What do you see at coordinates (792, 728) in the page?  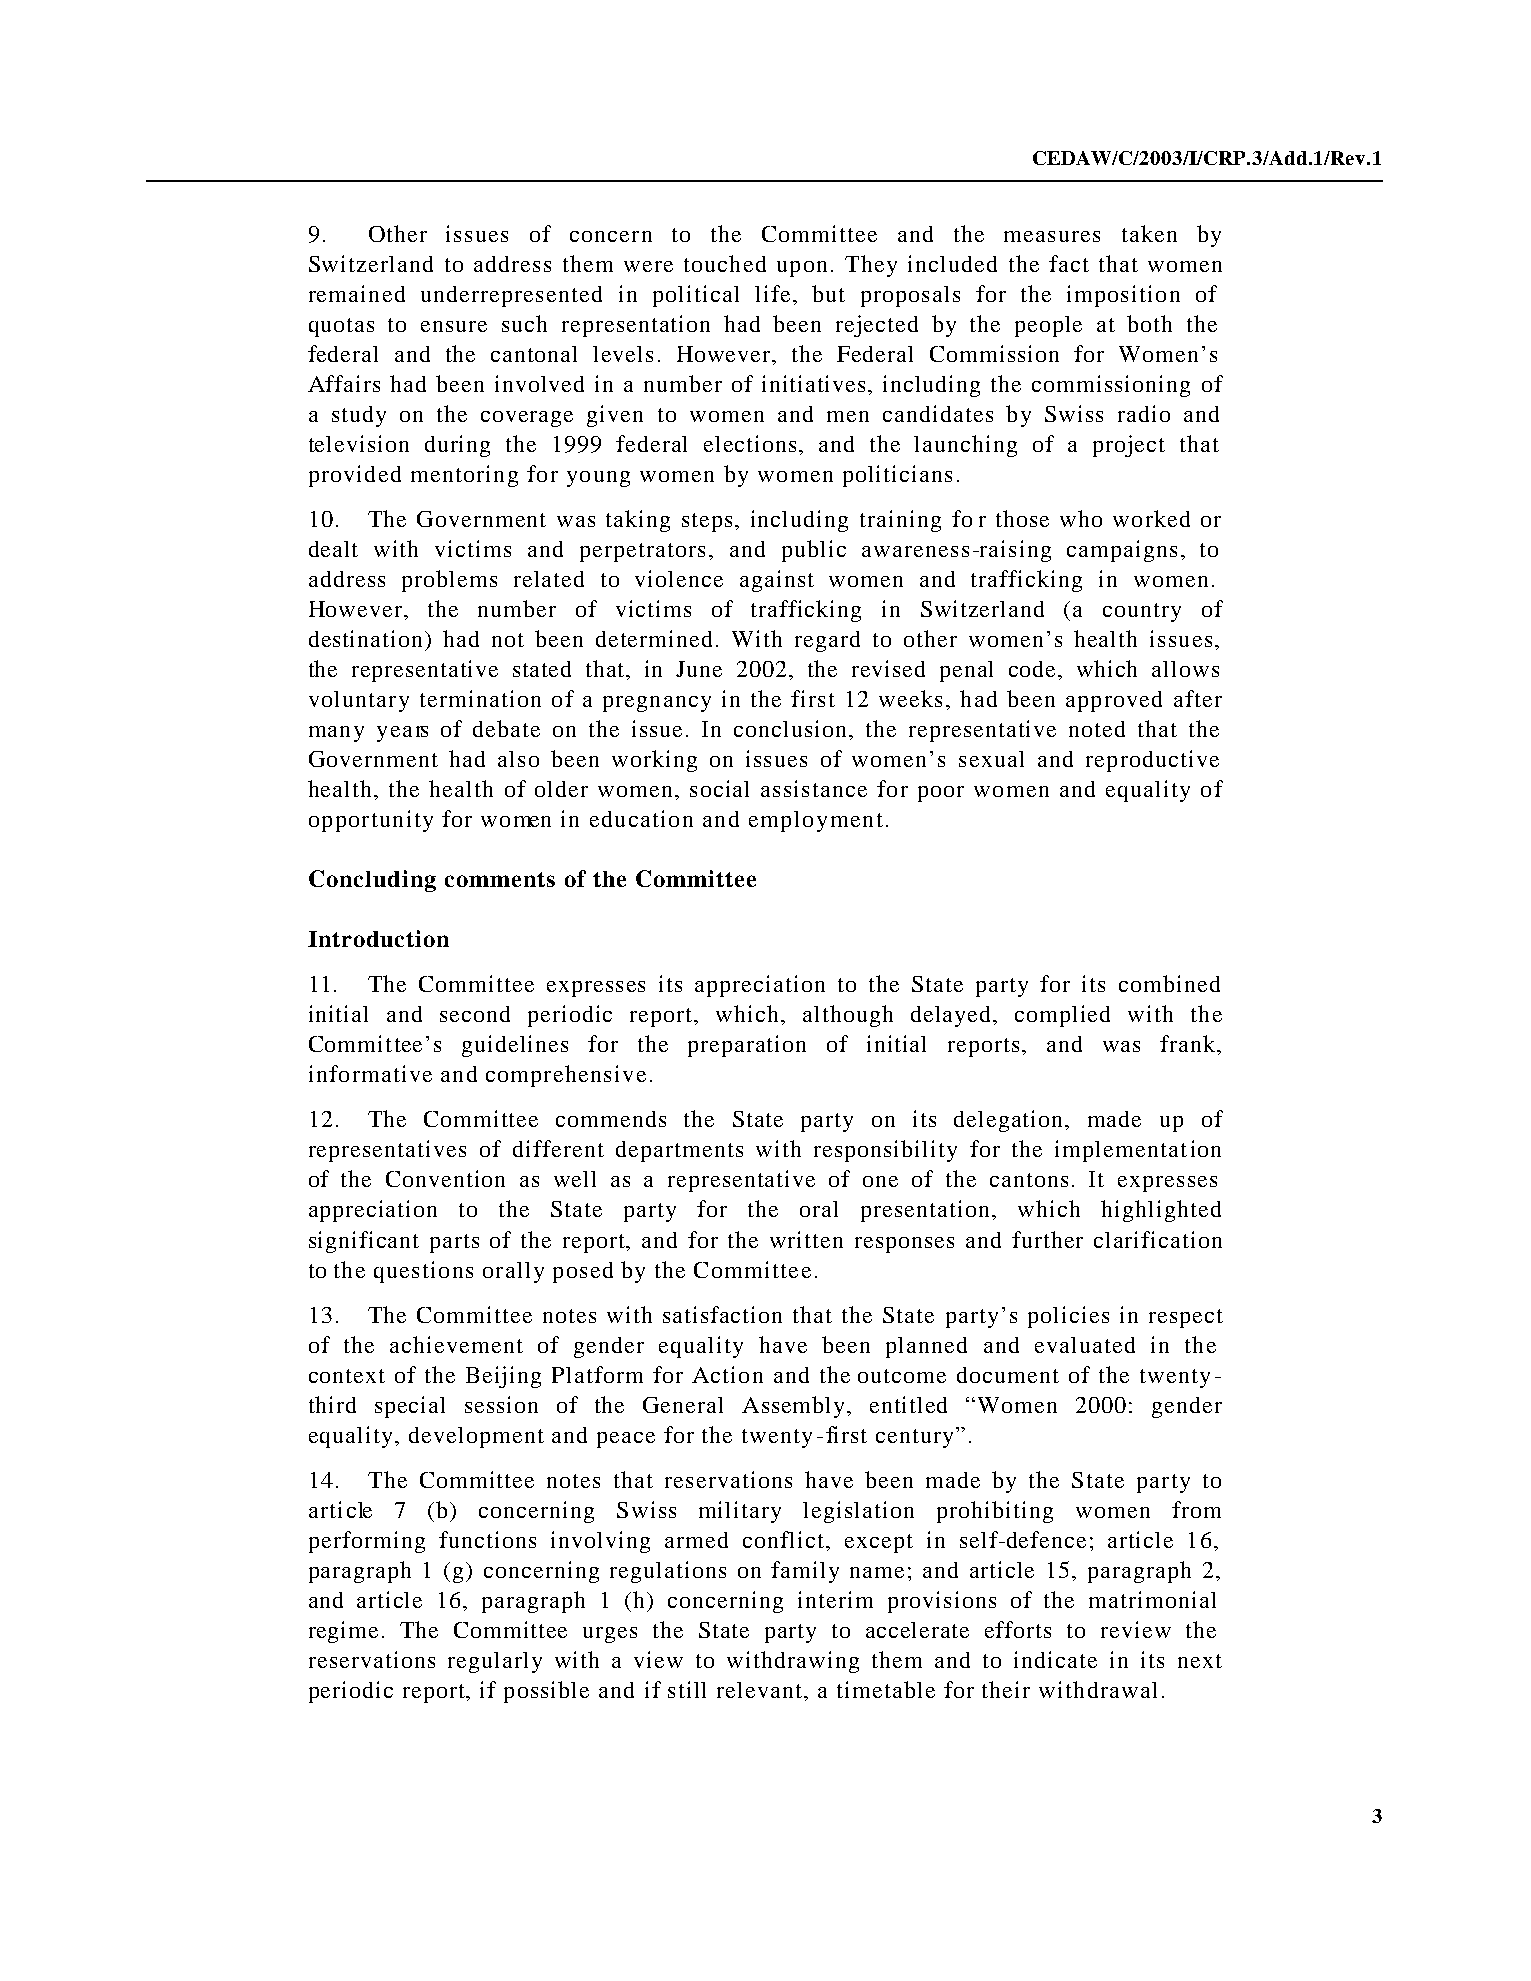 I see `conclusion` at bounding box center [792, 728].
